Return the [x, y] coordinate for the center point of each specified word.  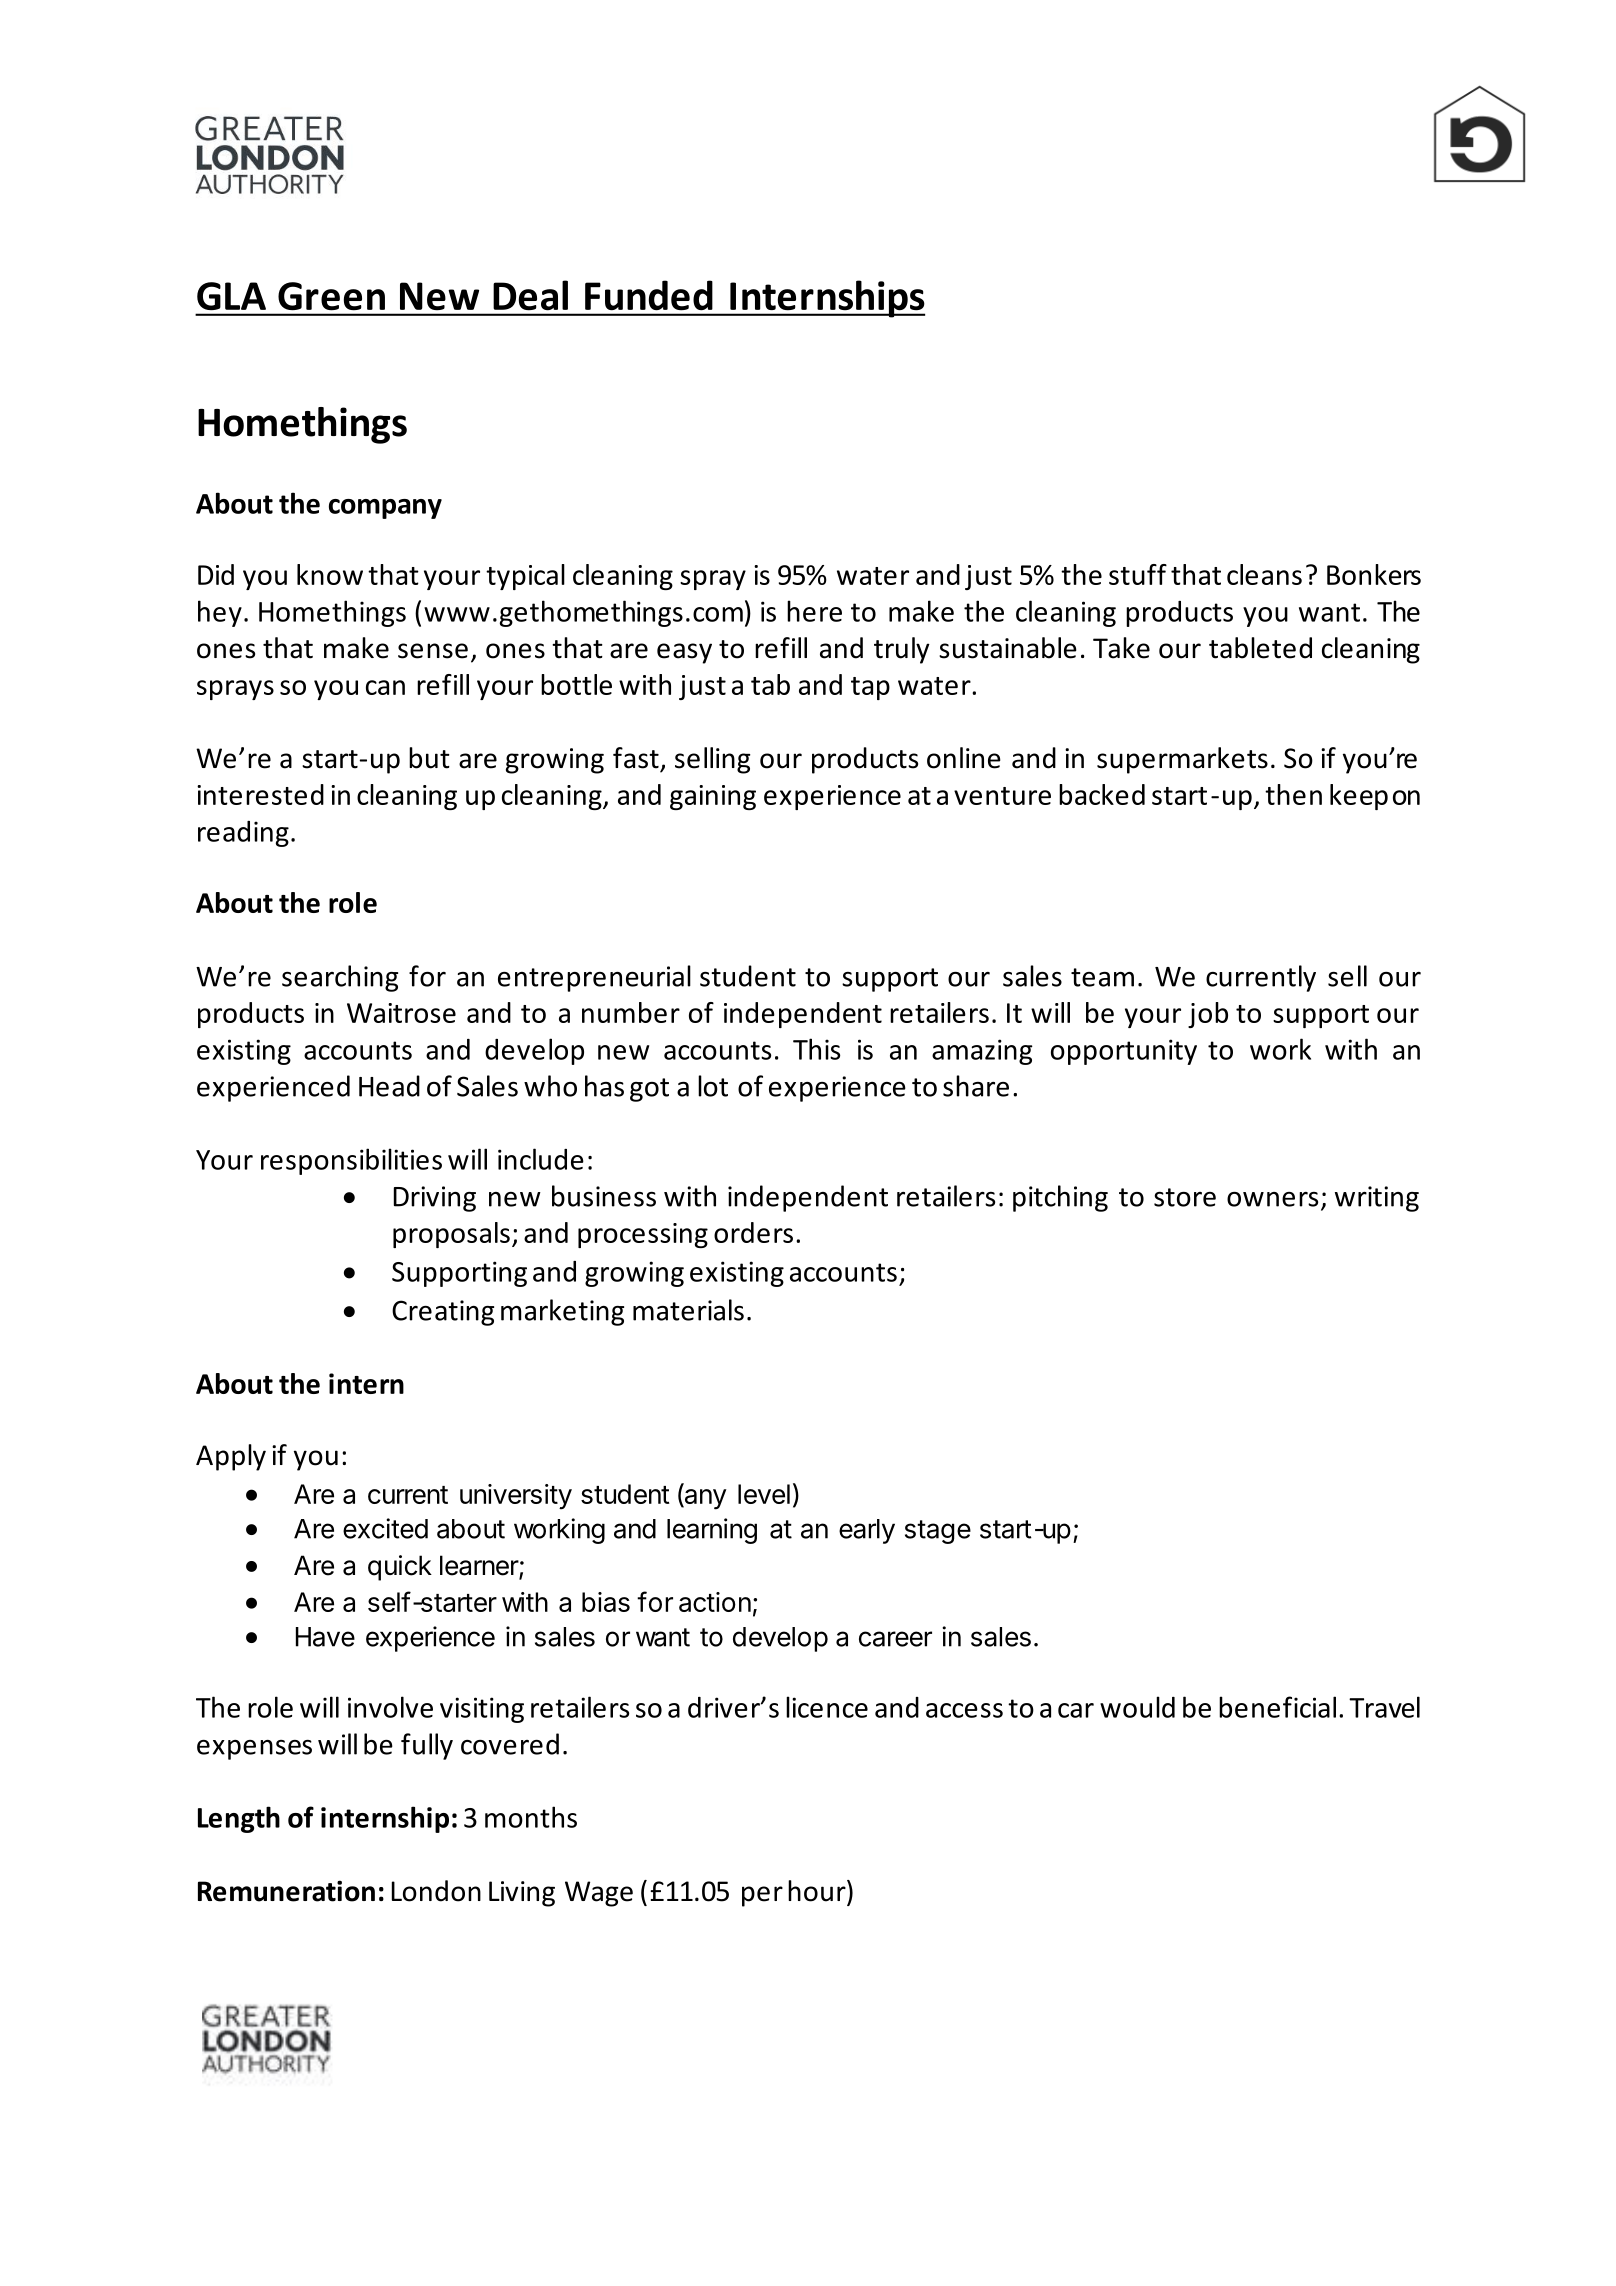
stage [938, 1532]
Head [389, 1086]
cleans [1264, 574]
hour [818, 1891]
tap [870, 688]
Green [331, 296]
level [764, 1494]
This [816, 1049]
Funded [649, 295]
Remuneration [286, 1891]
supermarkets [1182, 760]
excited [385, 1528]
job [1208, 1015]
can [385, 687]
